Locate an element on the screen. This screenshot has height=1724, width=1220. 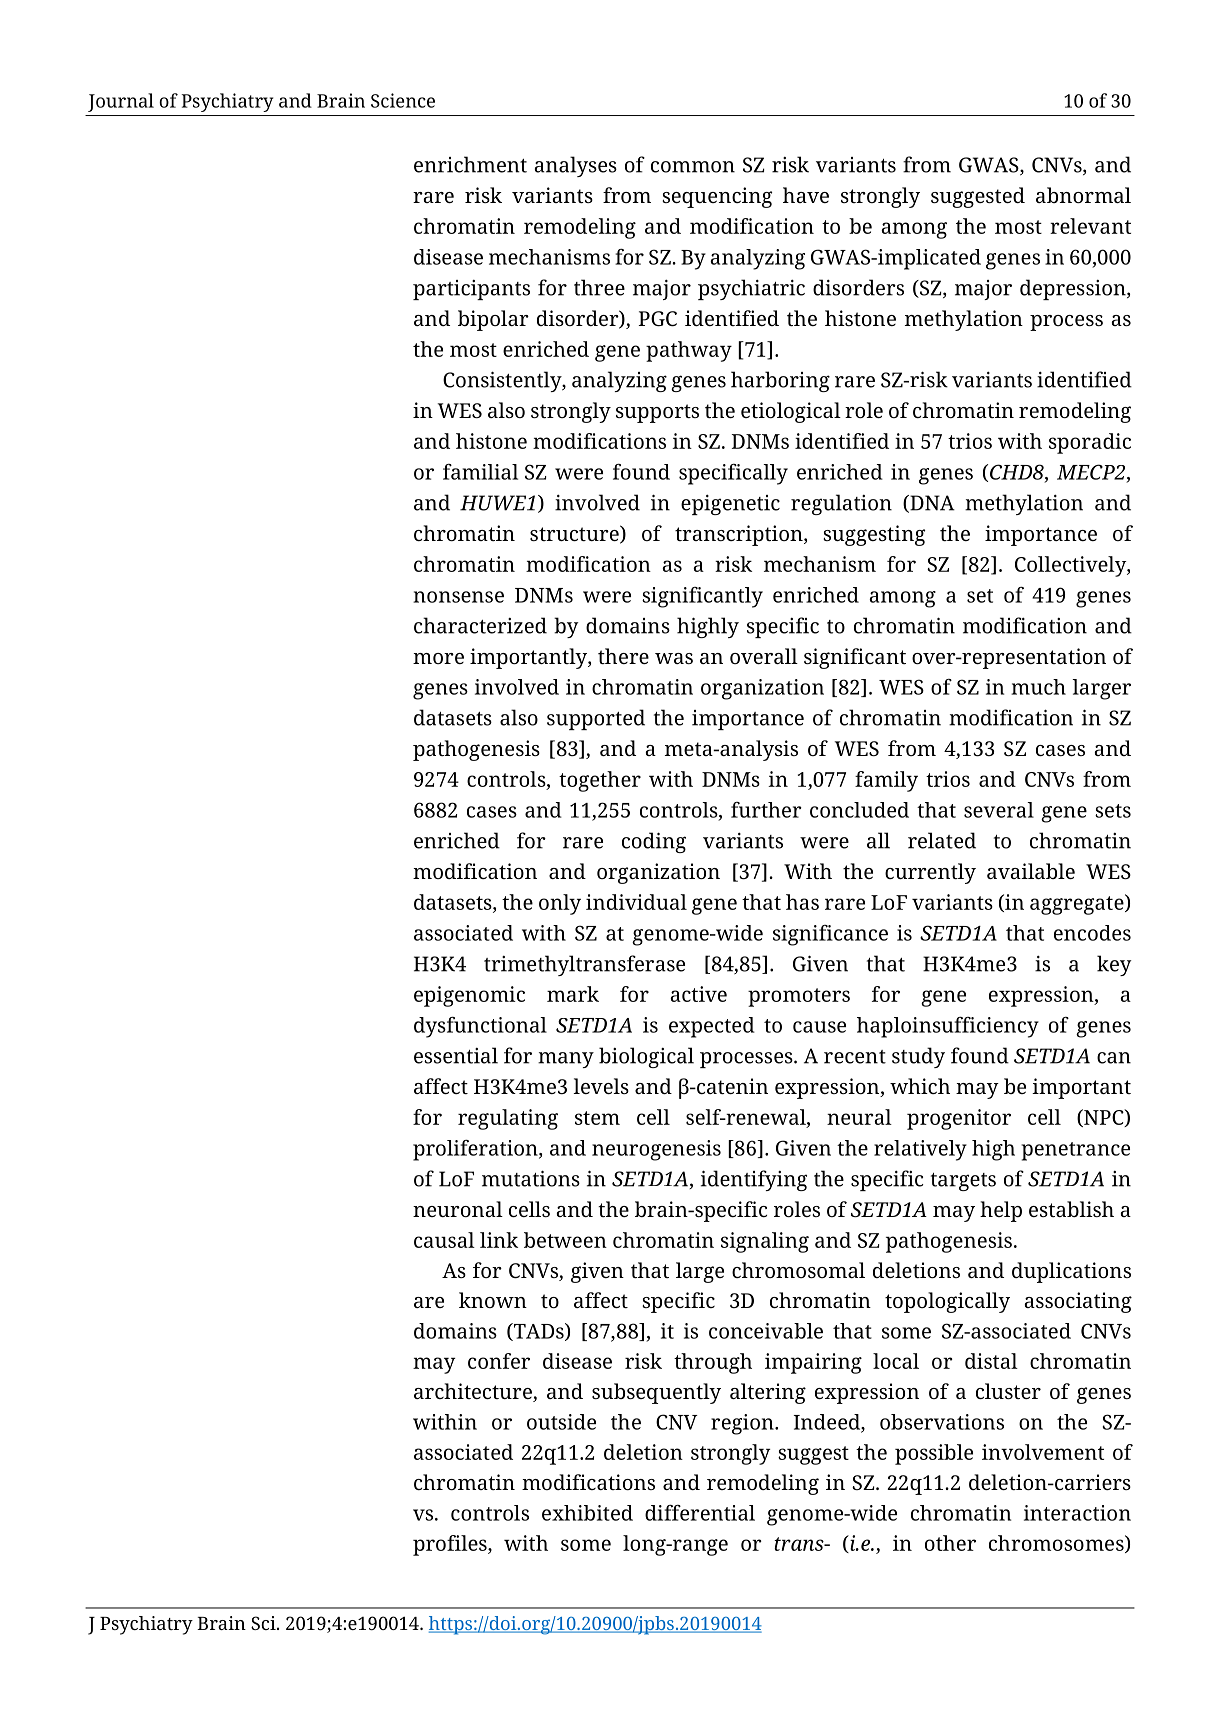
stem is located at coordinates (597, 1118).
